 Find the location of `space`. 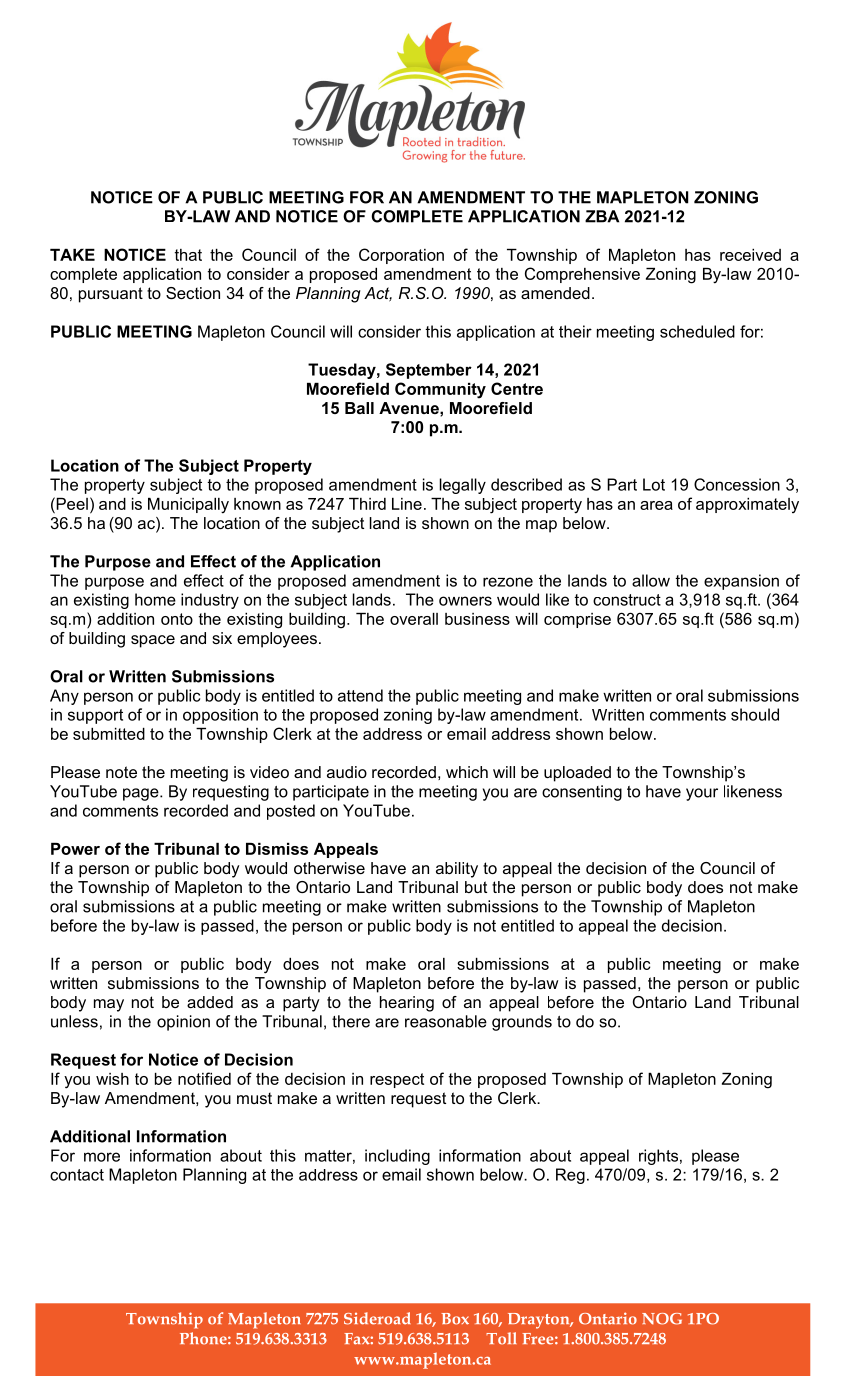

space is located at coordinates (153, 641).
